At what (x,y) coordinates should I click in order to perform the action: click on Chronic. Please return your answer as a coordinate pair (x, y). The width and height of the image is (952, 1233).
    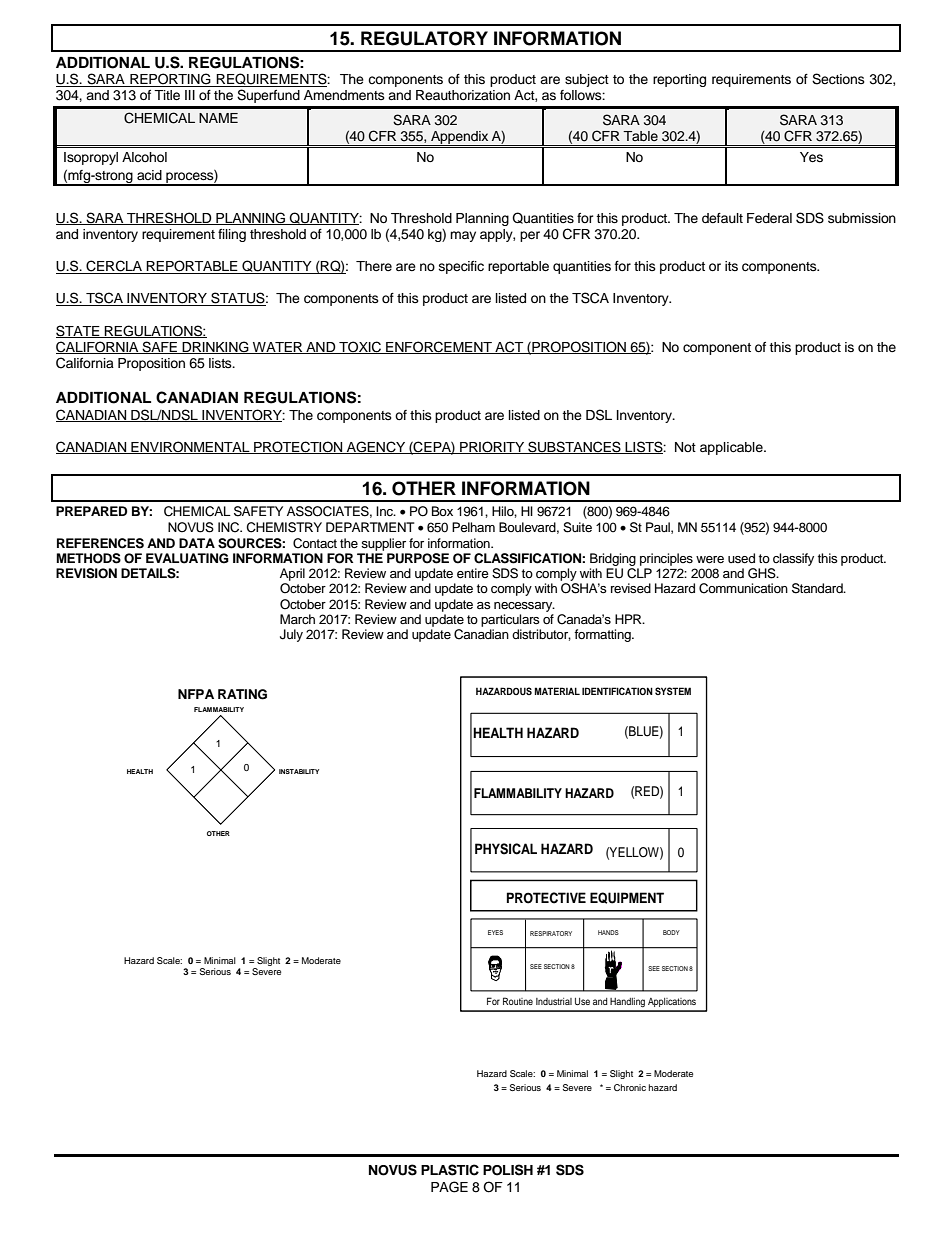
    Looking at the image, I should click on (630, 1087).
